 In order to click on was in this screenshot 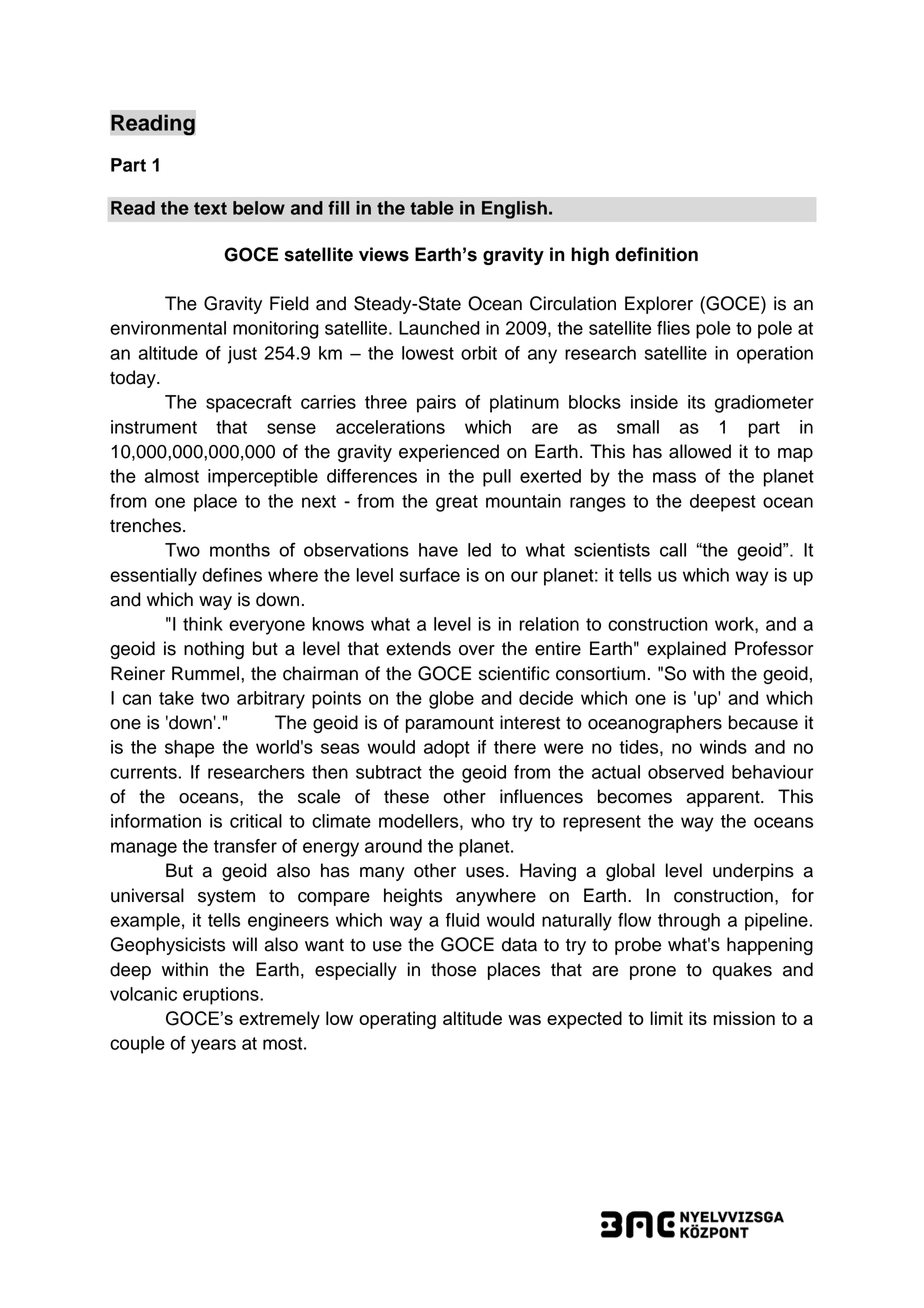, I will do `click(524, 1020)`.
